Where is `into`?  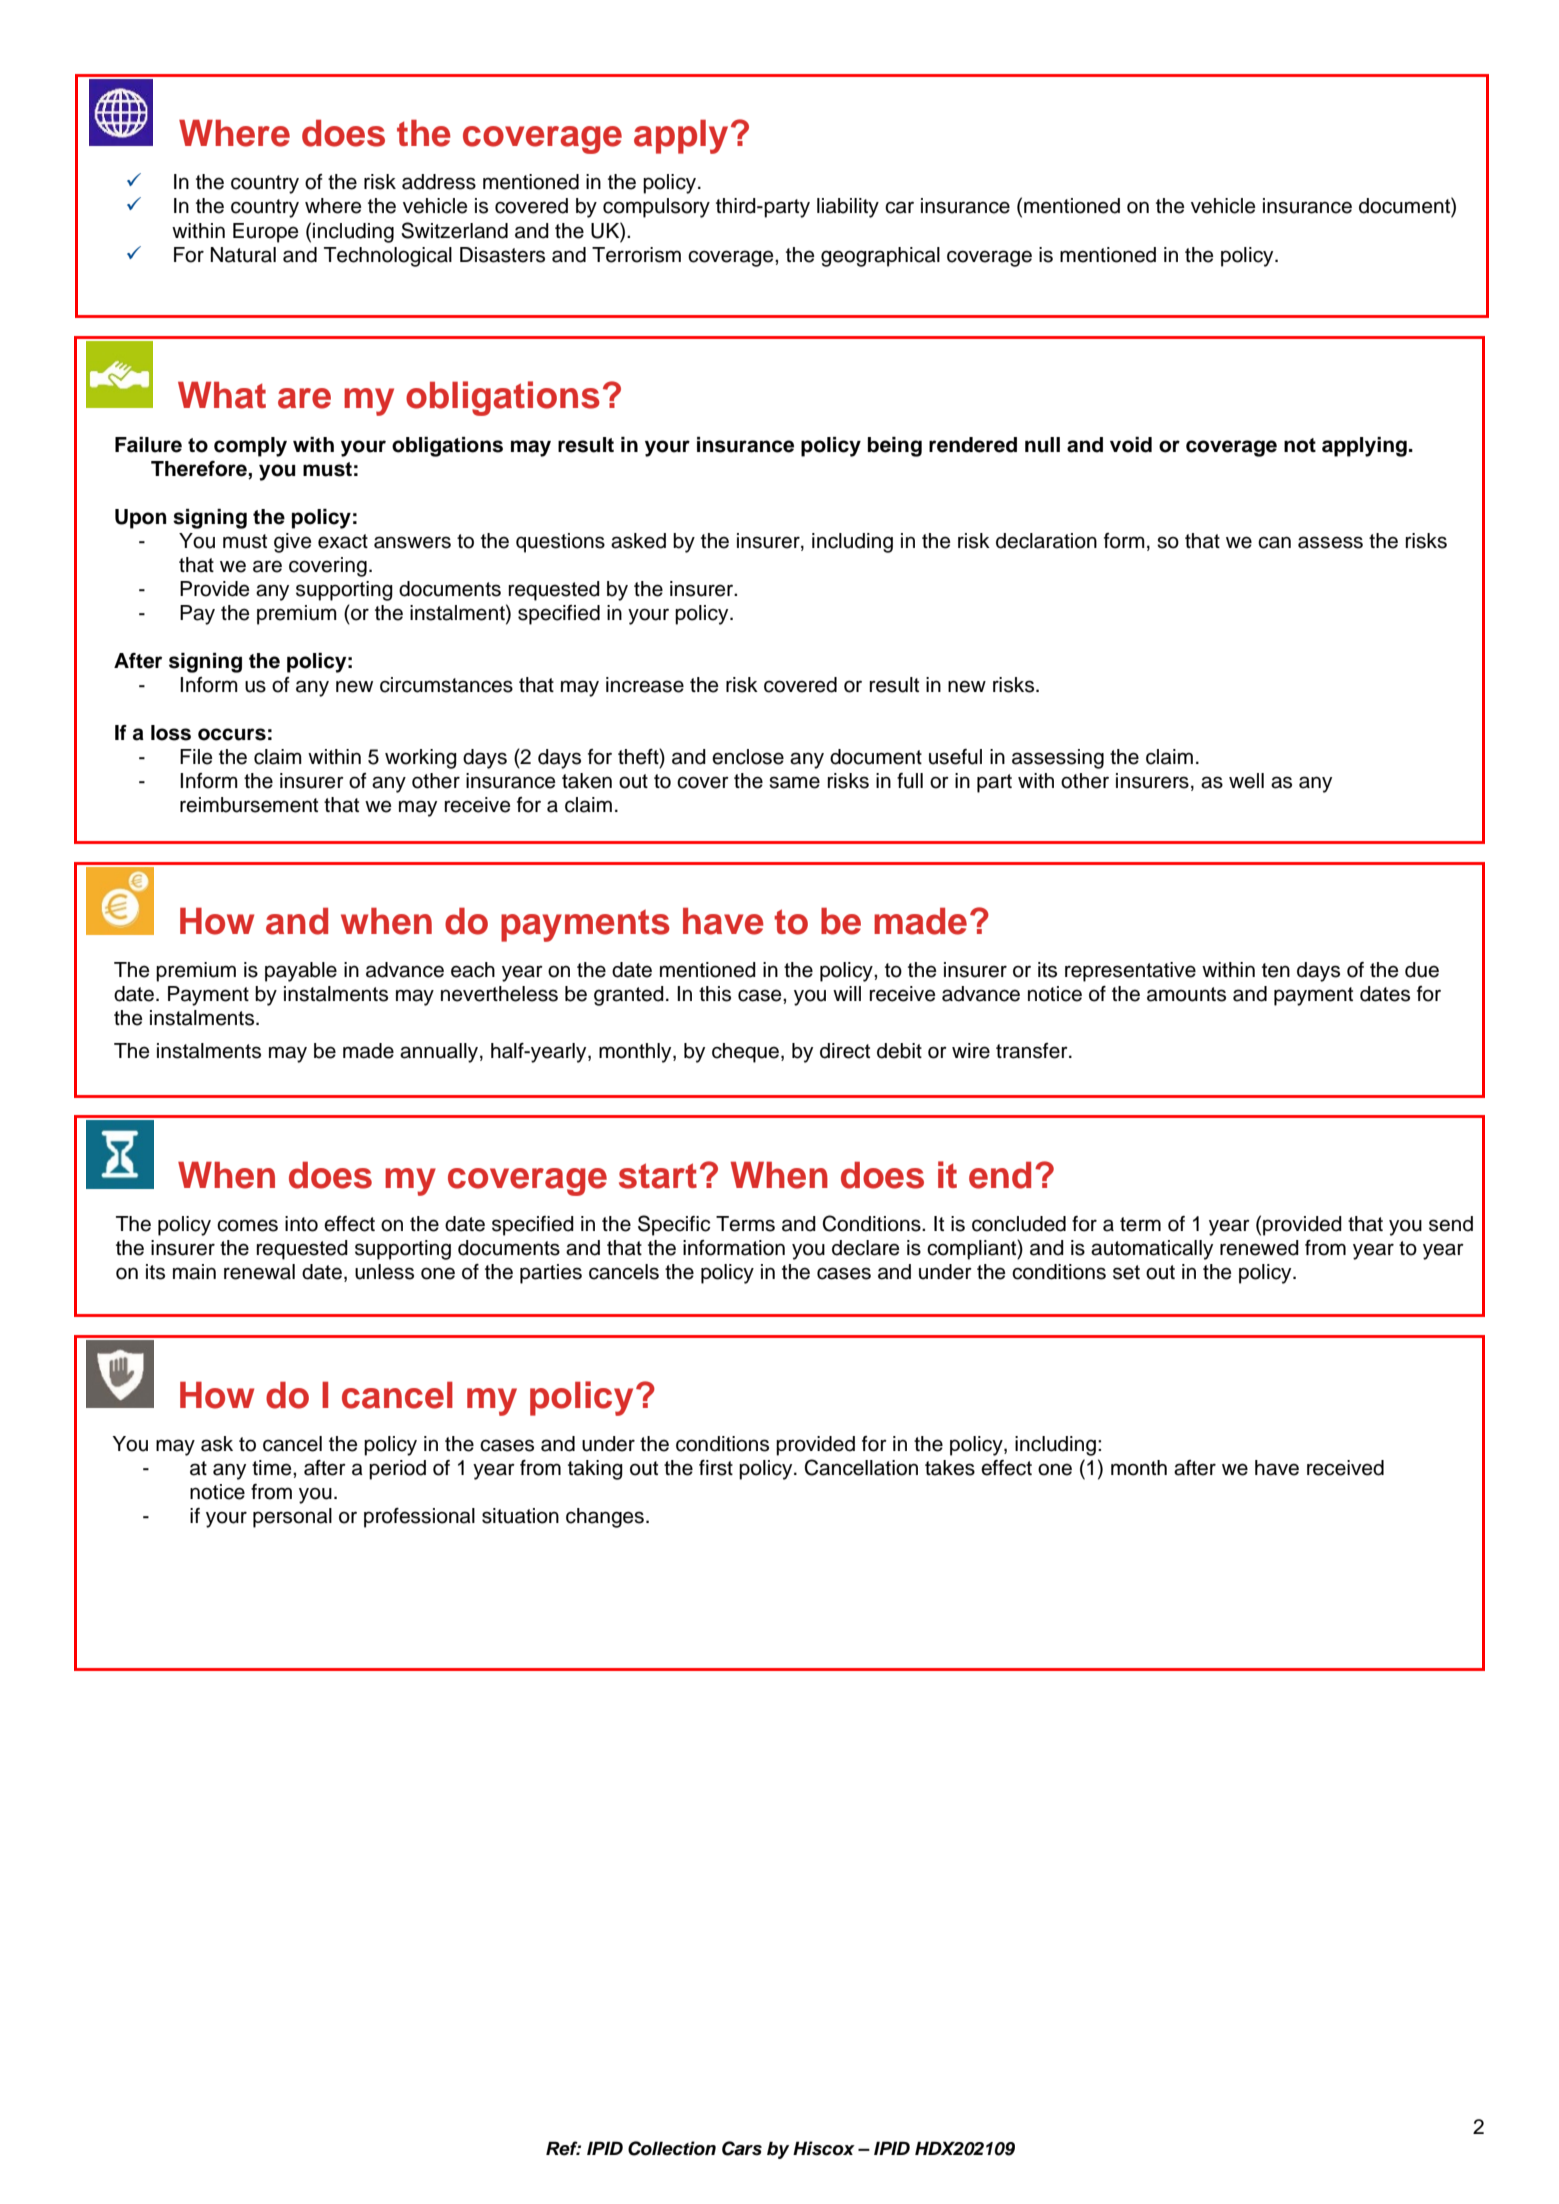
into is located at coordinates (301, 1224).
